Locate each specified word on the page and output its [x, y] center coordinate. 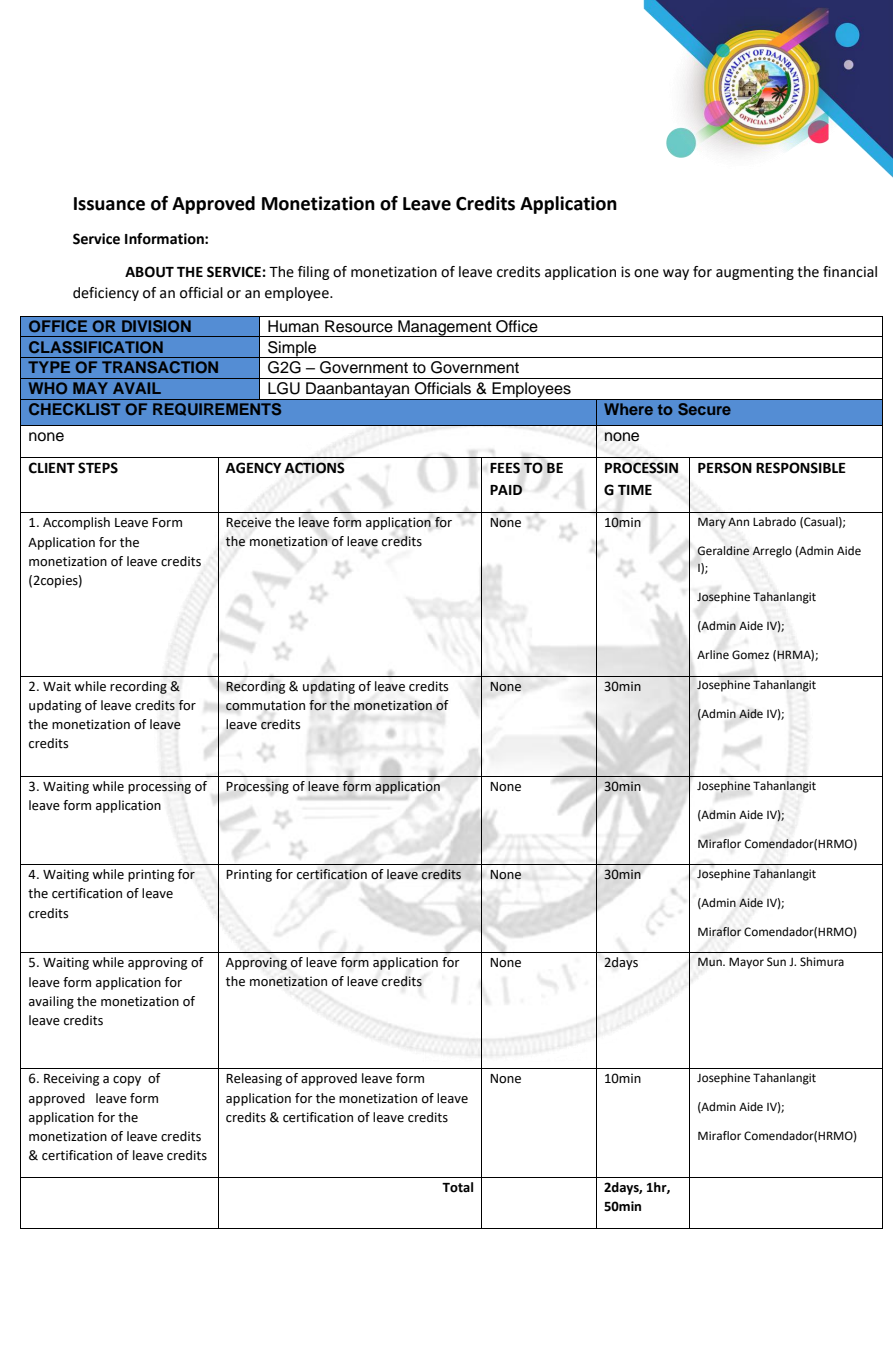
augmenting [755, 273]
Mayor [746, 963]
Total [457, 1187]
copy [127, 1081]
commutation [265, 705]
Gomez [750, 655]
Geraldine [723, 551]
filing [313, 273]
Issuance [109, 204]
